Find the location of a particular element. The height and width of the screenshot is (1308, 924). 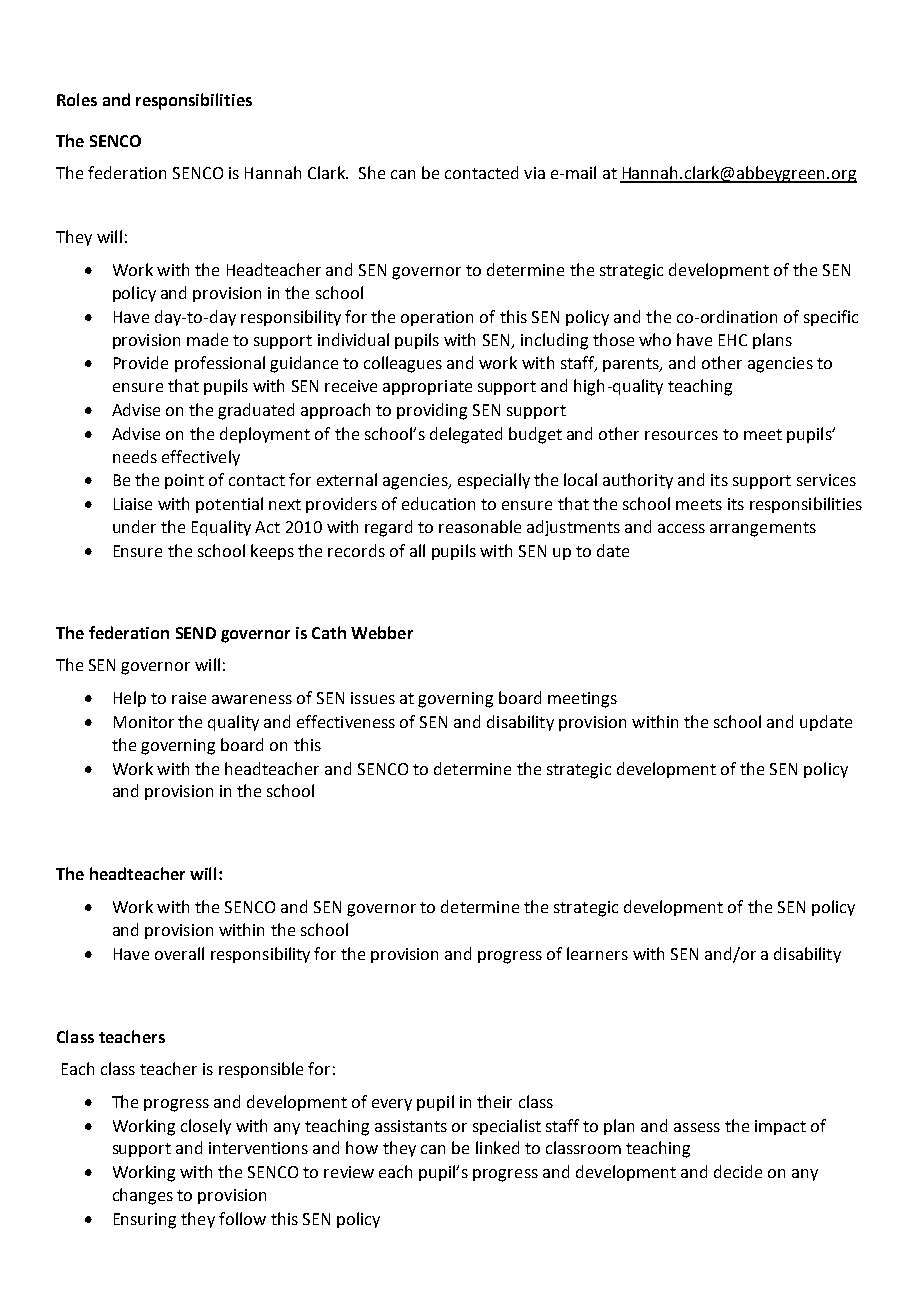

learners is located at coordinates (597, 953).
